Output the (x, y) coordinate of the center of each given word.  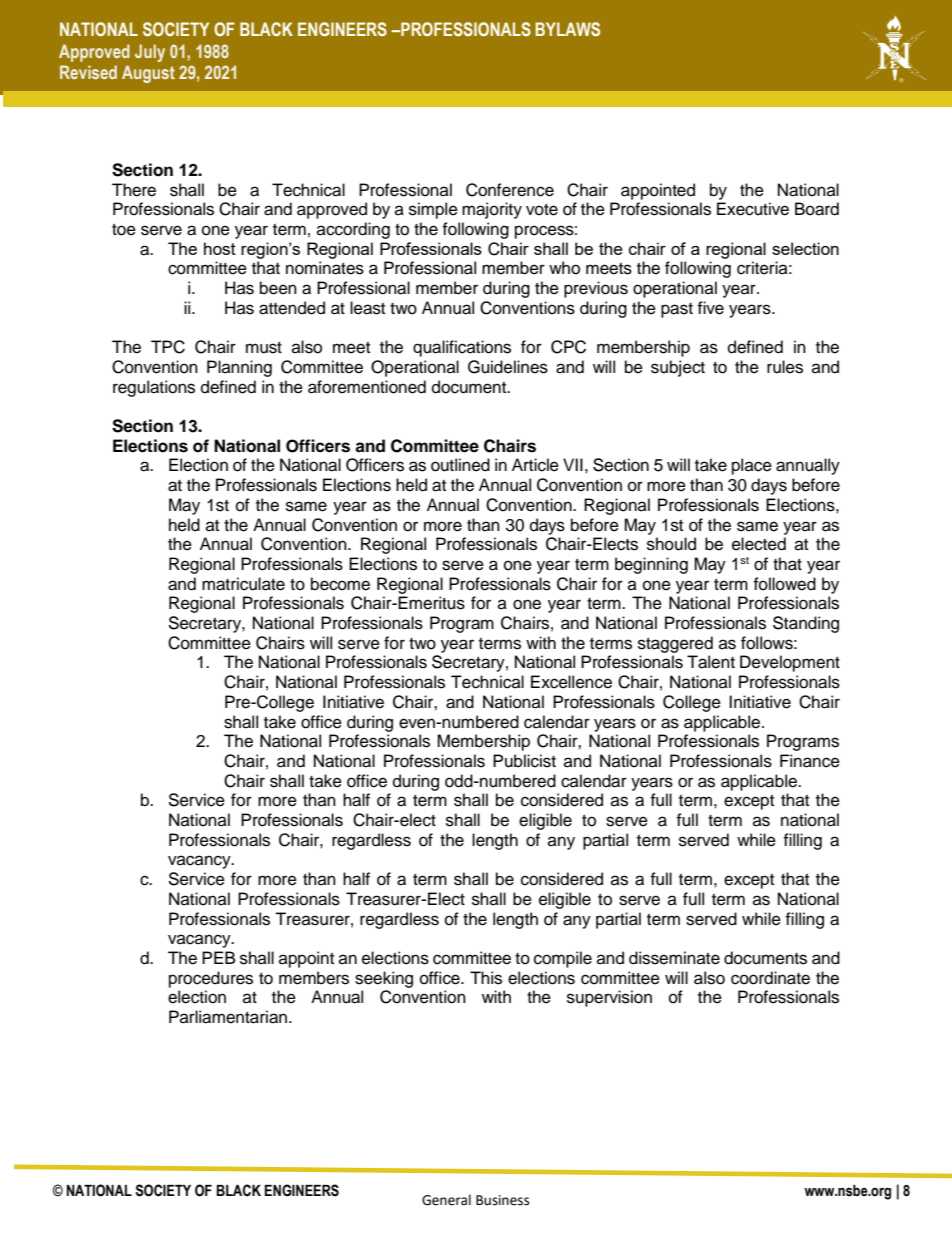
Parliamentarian (228, 1017)
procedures (211, 979)
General (446, 1200)
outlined (460, 465)
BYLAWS (568, 29)
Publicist (524, 761)
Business (502, 1200)
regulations (154, 388)
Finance (810, 761)
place (752, 466)
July (150, 53)
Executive (753, 209)
